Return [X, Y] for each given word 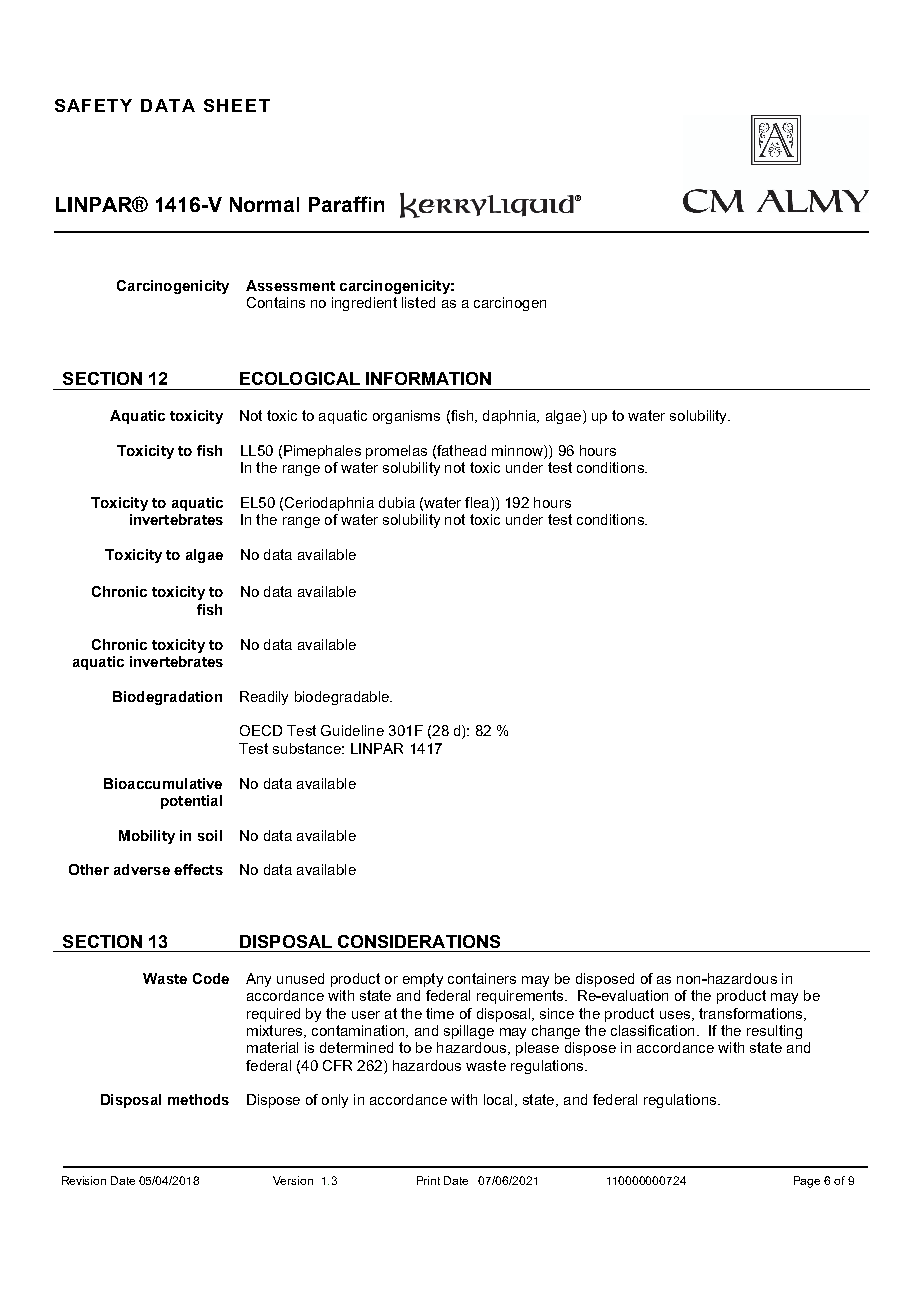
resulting [774, 1032]
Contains [276, 302]
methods [198, 1099]
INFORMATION [428, 378]
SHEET [237, 105]
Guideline [352, 730]
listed [418, 302]
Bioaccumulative [163, 783]
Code [211, 978]
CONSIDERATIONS [419, 941]
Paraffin [346, 204]
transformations [752, 1014]
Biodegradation [167, 698]
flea [478, 504]
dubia [397, 502]
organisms [406, 417]
